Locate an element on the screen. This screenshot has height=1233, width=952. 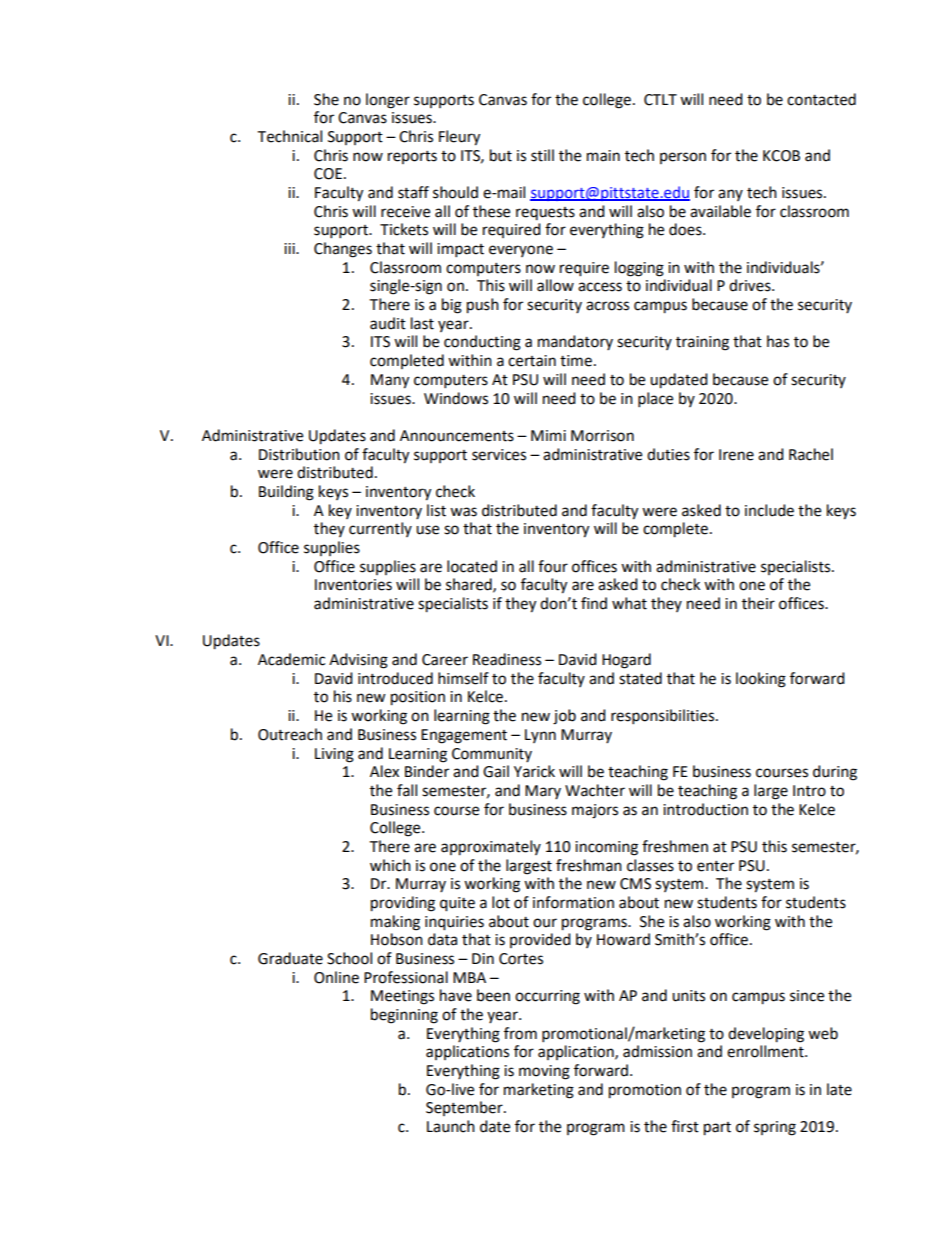
moving is located at coordinates (544, 1072).
